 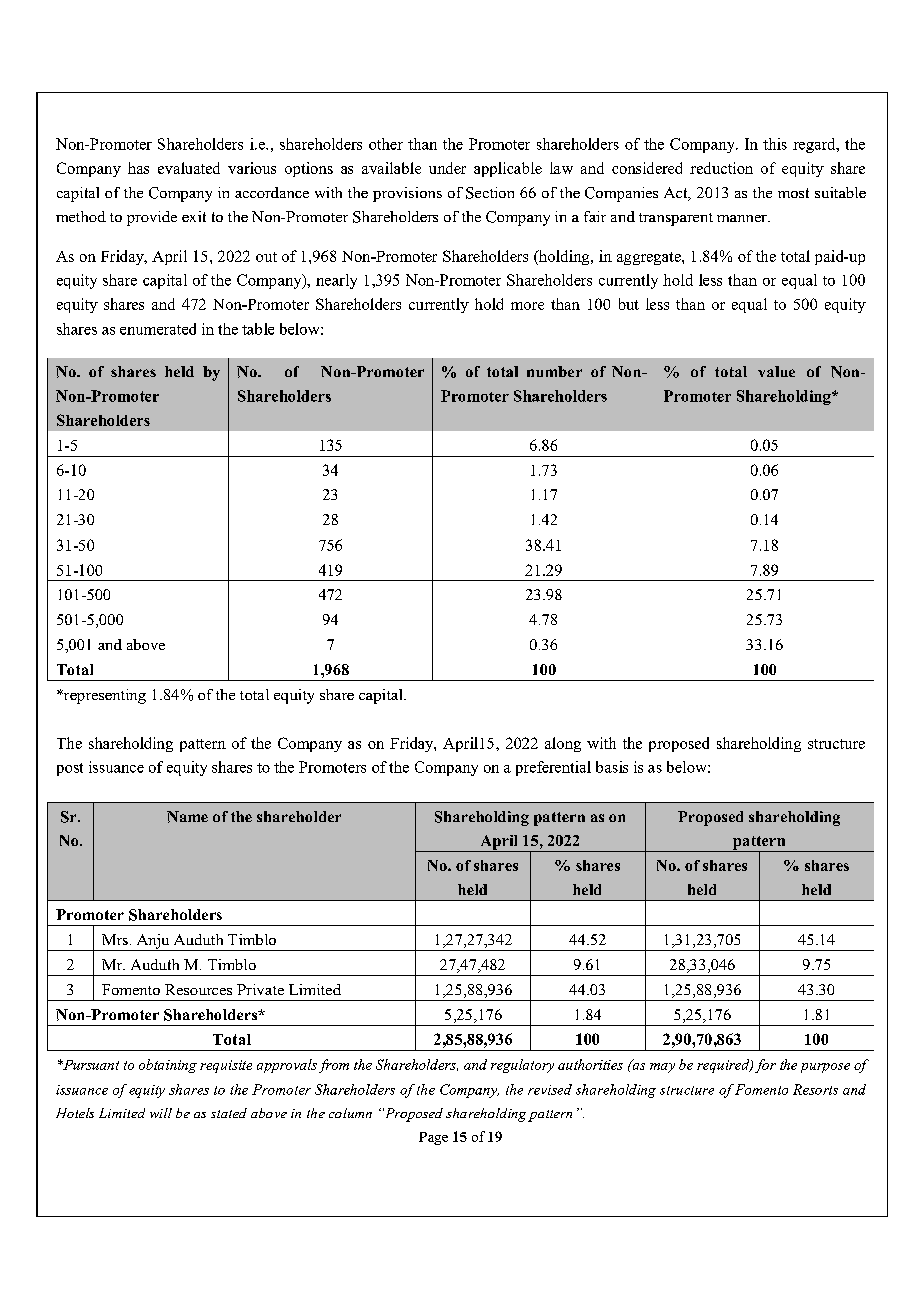 I want to click on basis, so click(x=612, y=767).
